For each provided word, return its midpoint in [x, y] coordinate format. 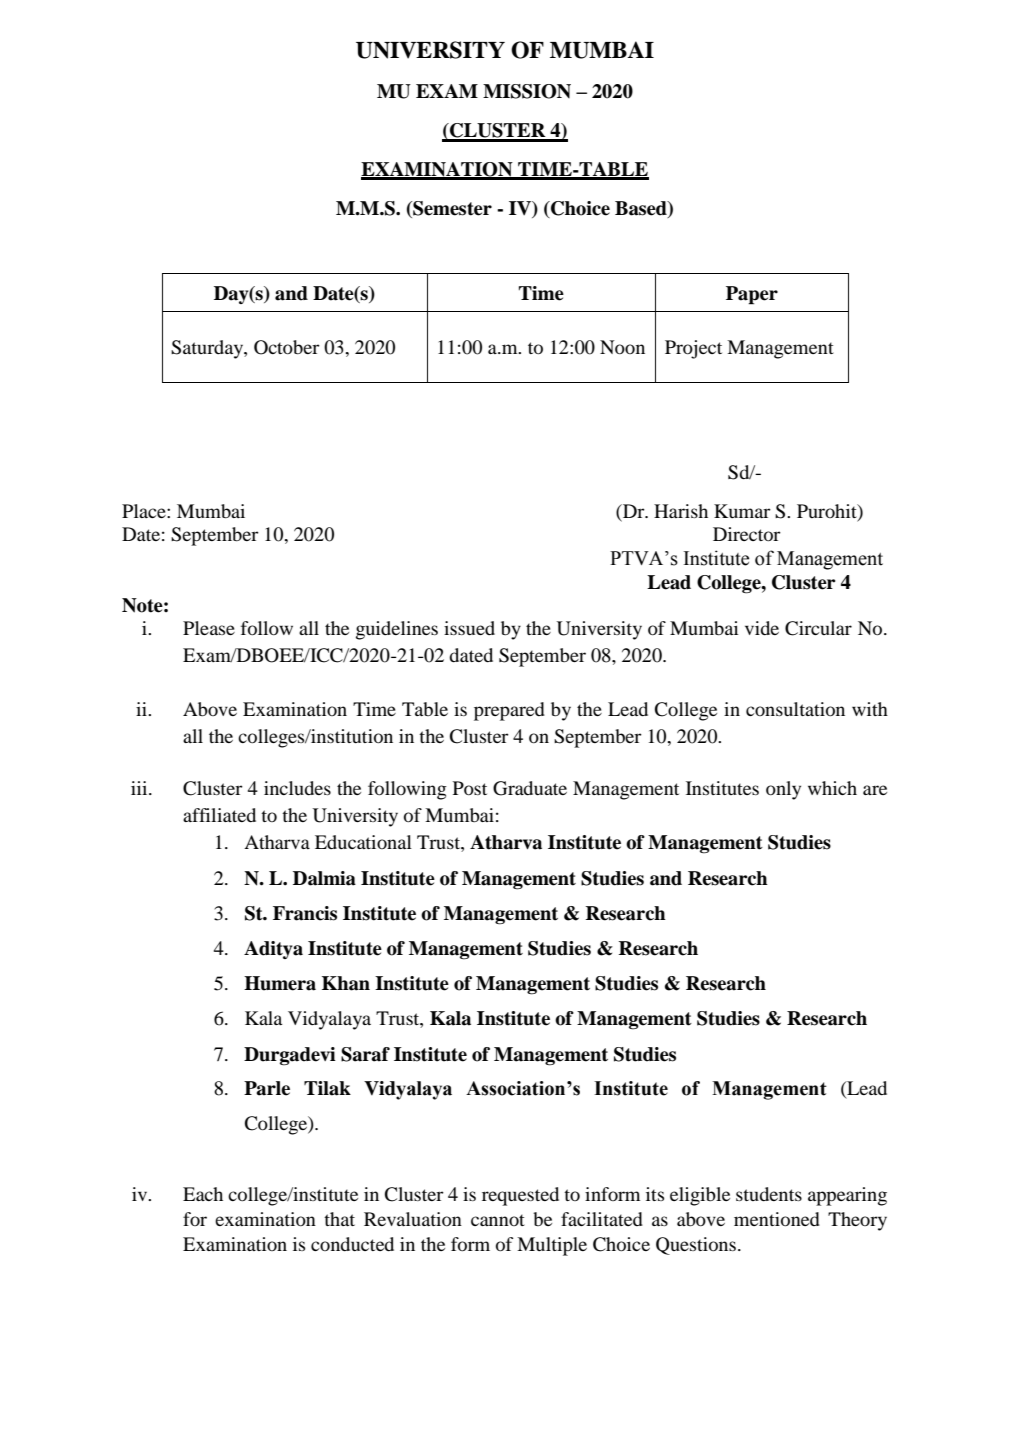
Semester [451, 208]
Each [203, 1194]
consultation [795, 709]
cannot [498, 1220]
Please [209, 628]
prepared [509, 711]
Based [642, 208]
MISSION [527, 91]
